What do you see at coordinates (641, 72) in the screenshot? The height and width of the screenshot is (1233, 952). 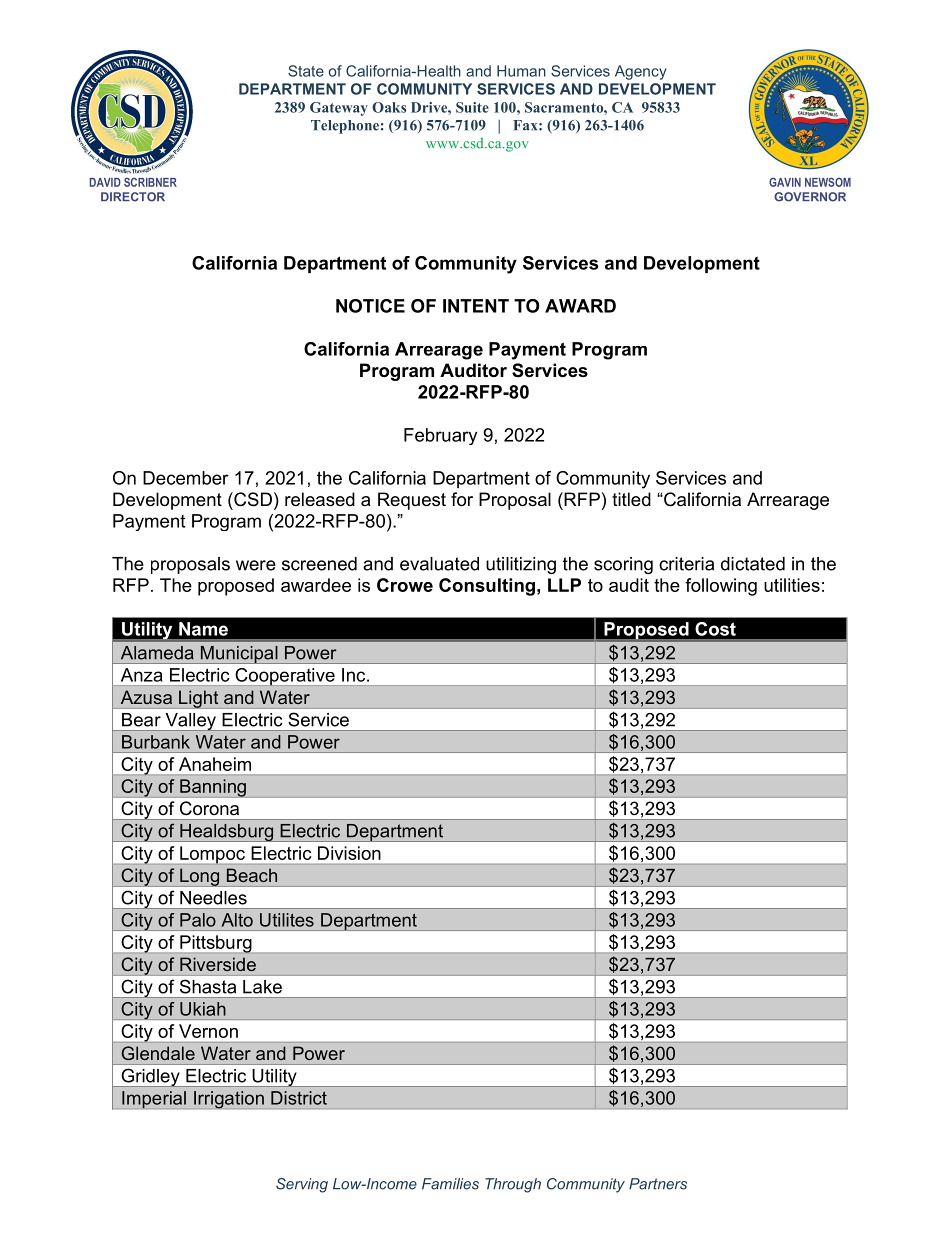 I see `Agency` at bounding box center [641, 72].
